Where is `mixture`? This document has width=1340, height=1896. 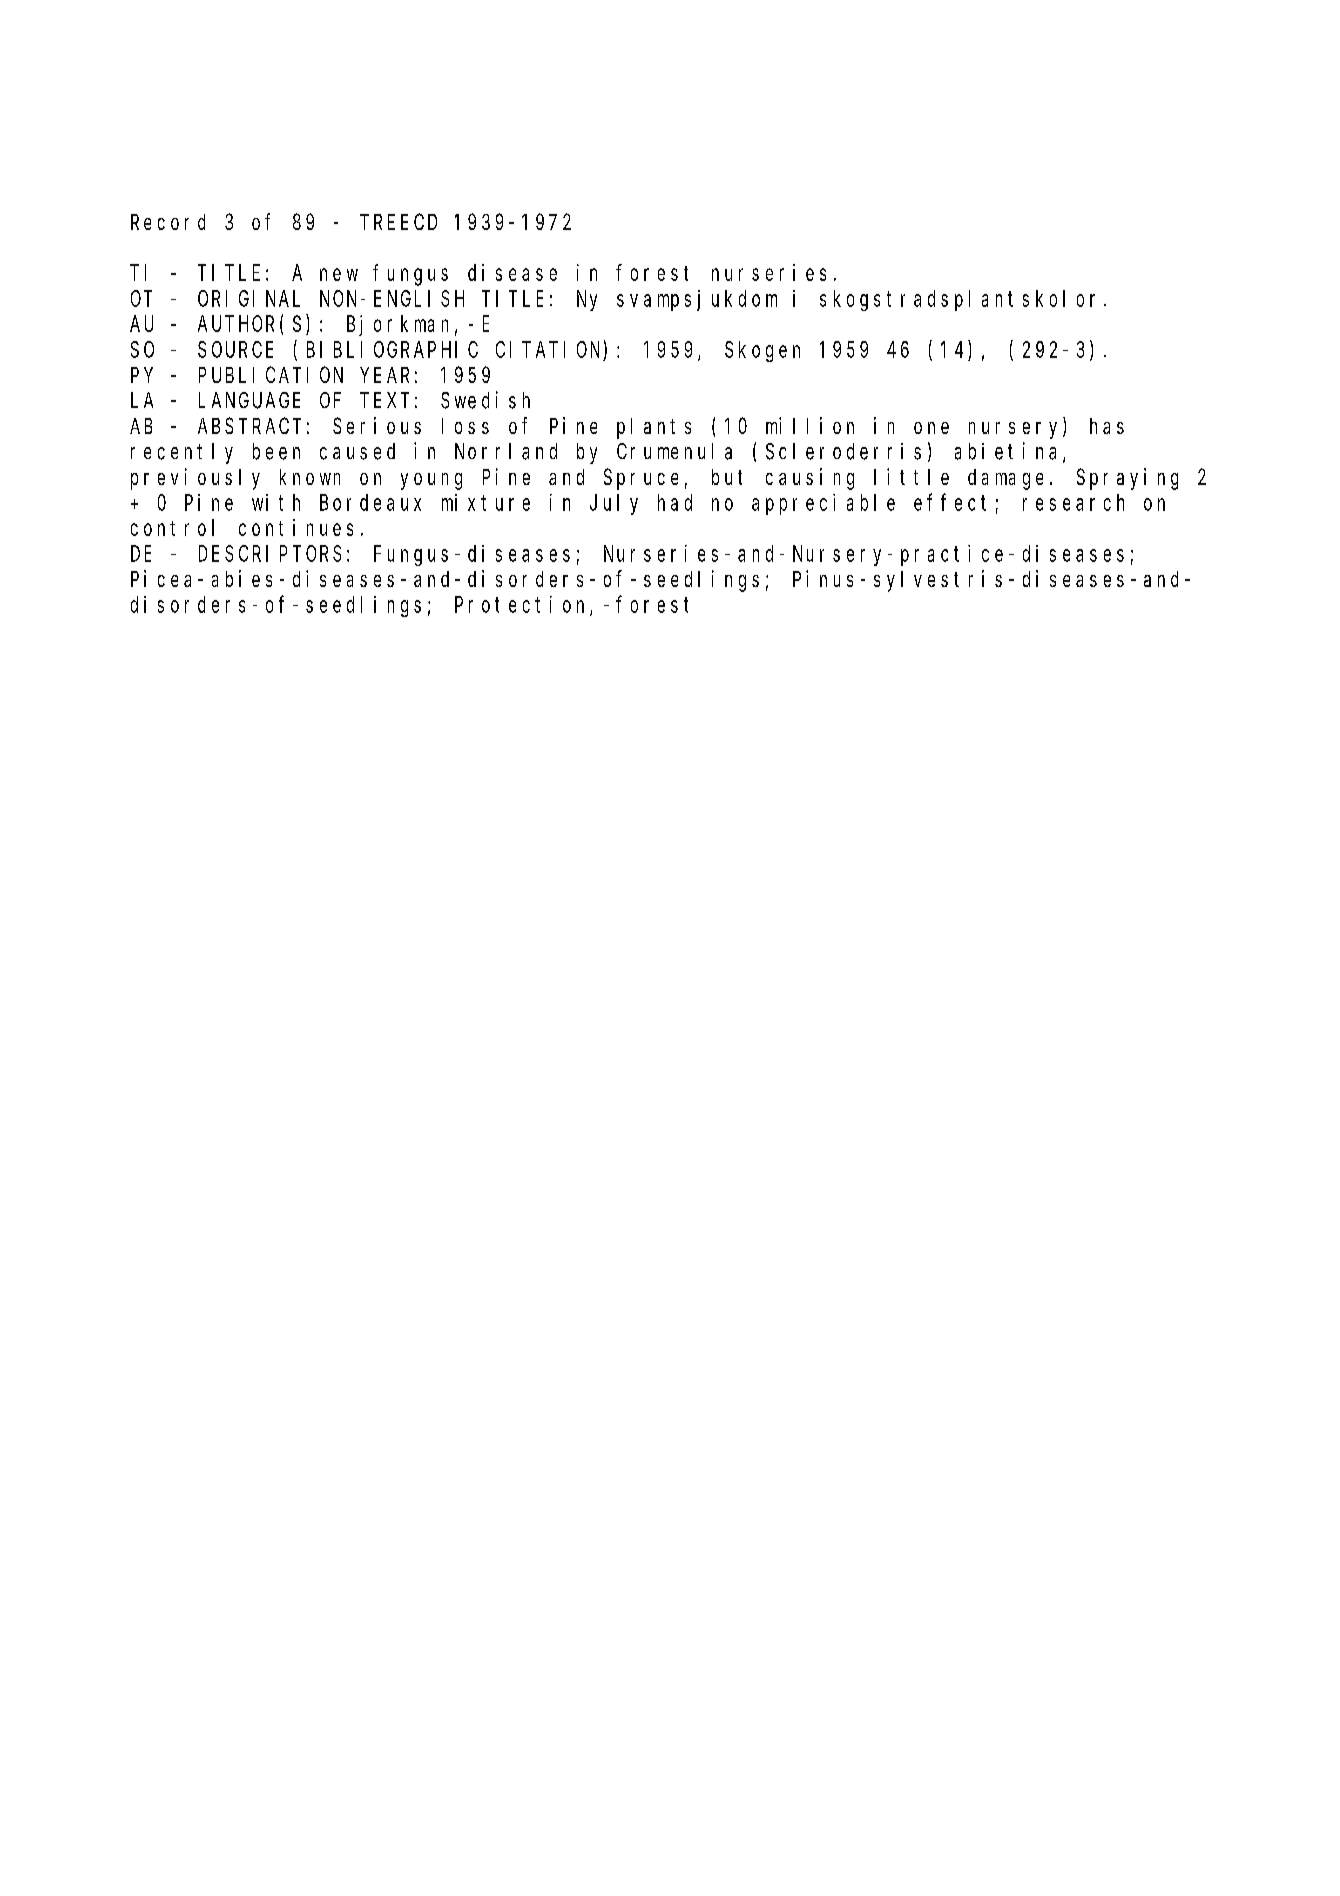 mixture is located at coordinates (486, 502).
